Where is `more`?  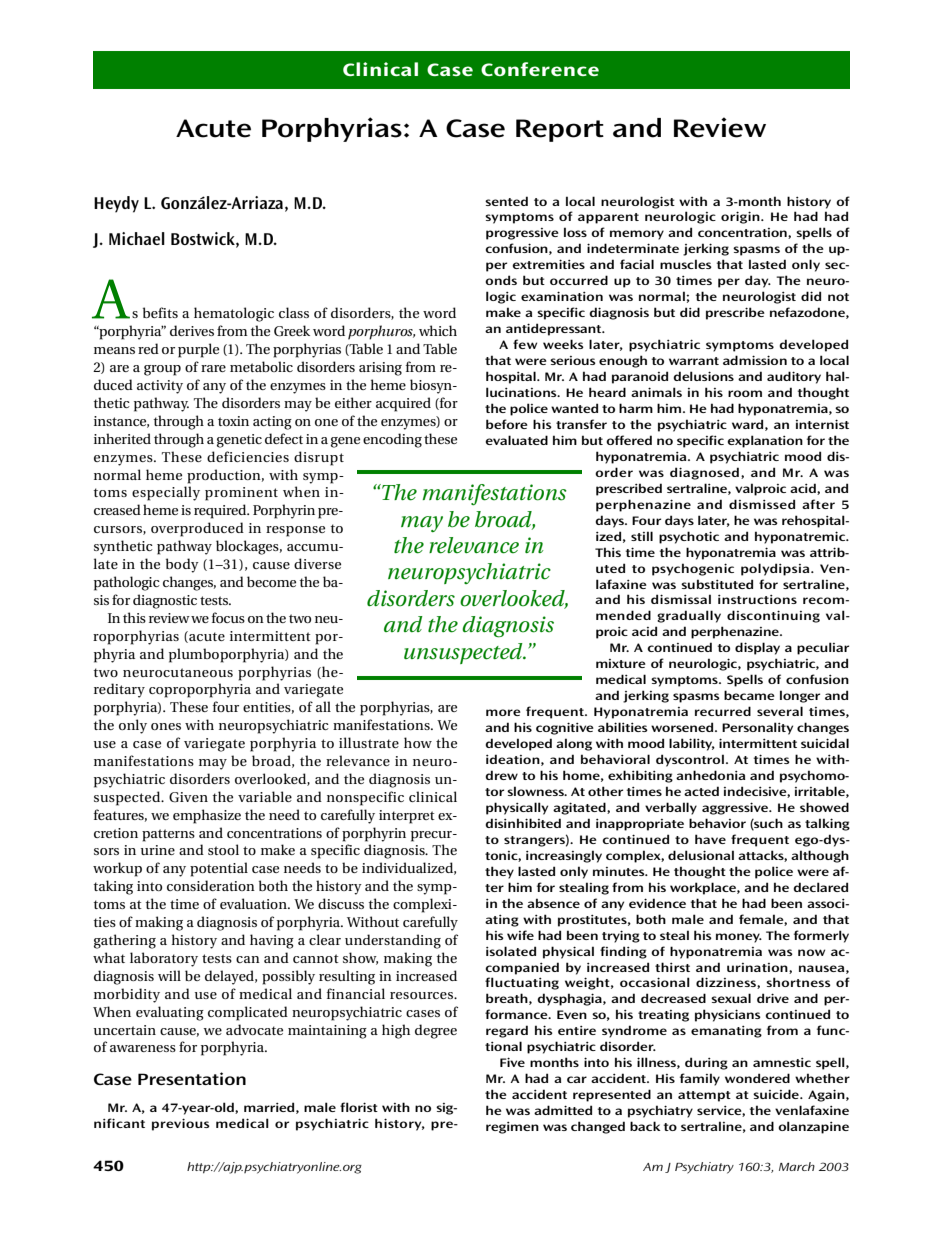
more is located at coordinates (503, 712).
